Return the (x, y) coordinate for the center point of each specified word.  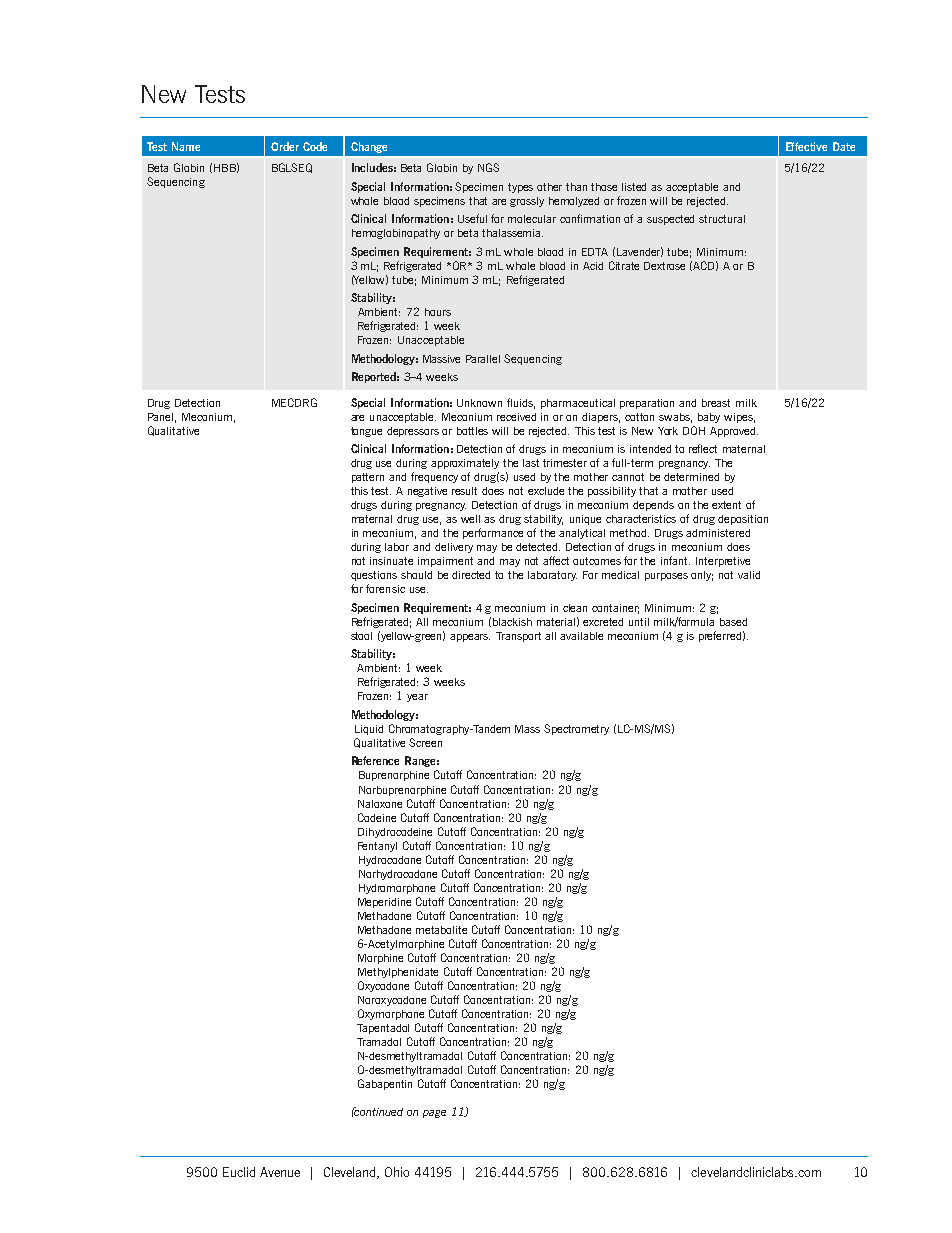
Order (285, 146)
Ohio (397, 1172)
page (434, 1114)
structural (722, 219)
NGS (488, 167)
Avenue (280, 1172)
